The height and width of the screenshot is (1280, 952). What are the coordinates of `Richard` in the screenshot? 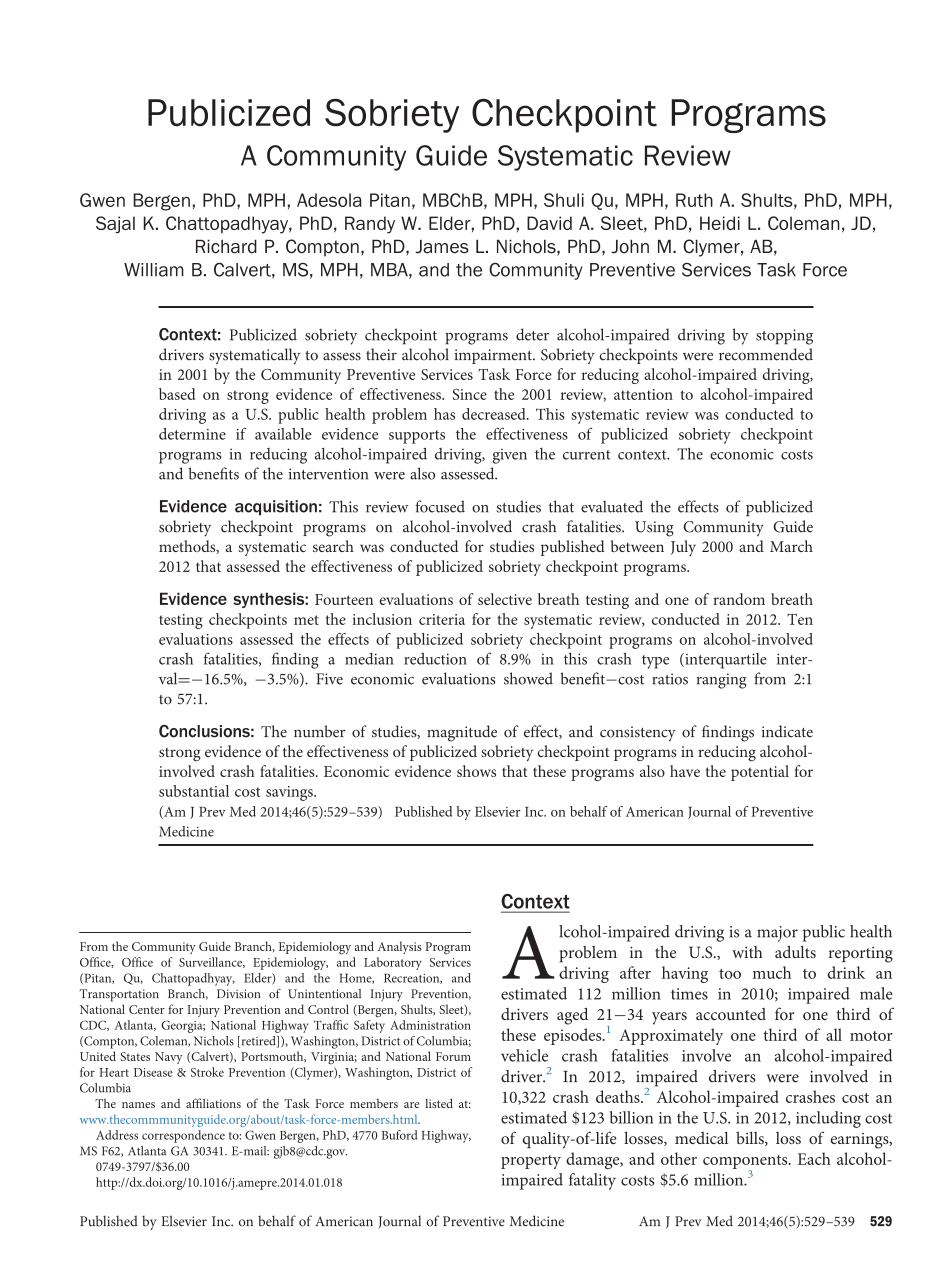 It's located at (226, 246).
